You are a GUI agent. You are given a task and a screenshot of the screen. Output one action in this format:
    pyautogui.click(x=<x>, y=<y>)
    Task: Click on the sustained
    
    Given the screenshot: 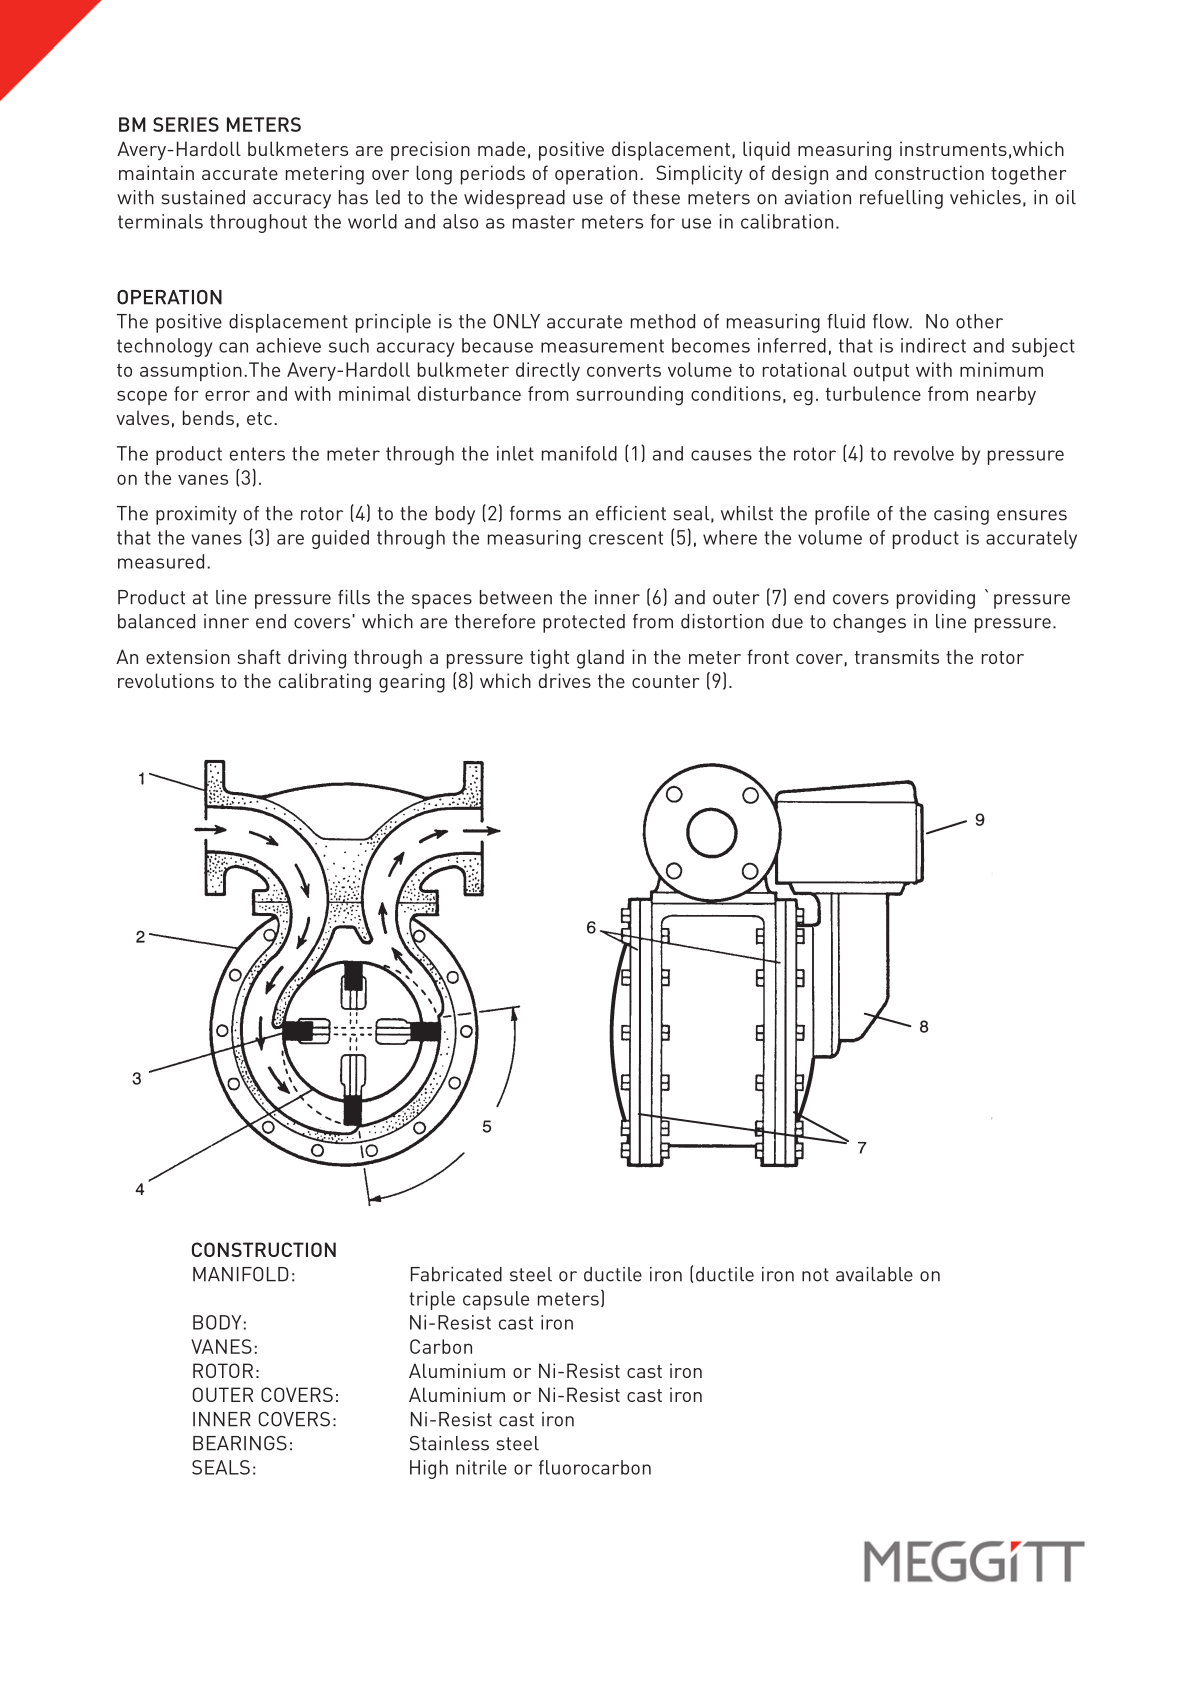 What is the action you would take?
    pyautogui.click(x=203, y=197)
